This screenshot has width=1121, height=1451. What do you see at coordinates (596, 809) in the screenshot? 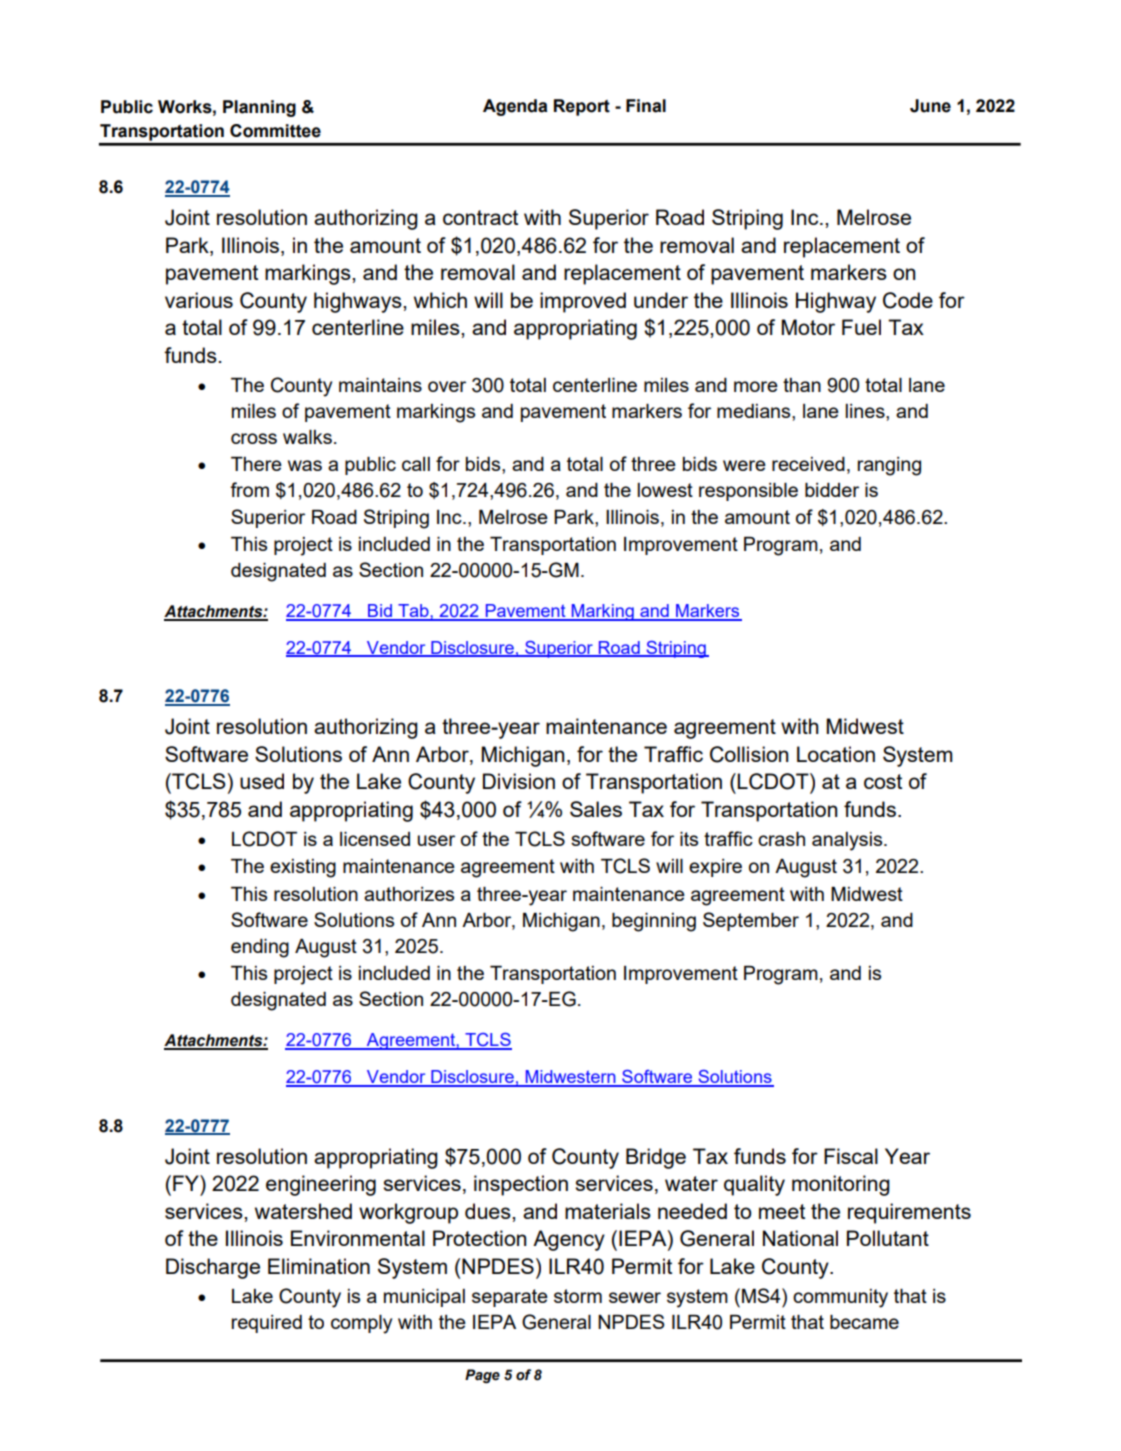
I see `Sales` at bounding box center [596, 809].
